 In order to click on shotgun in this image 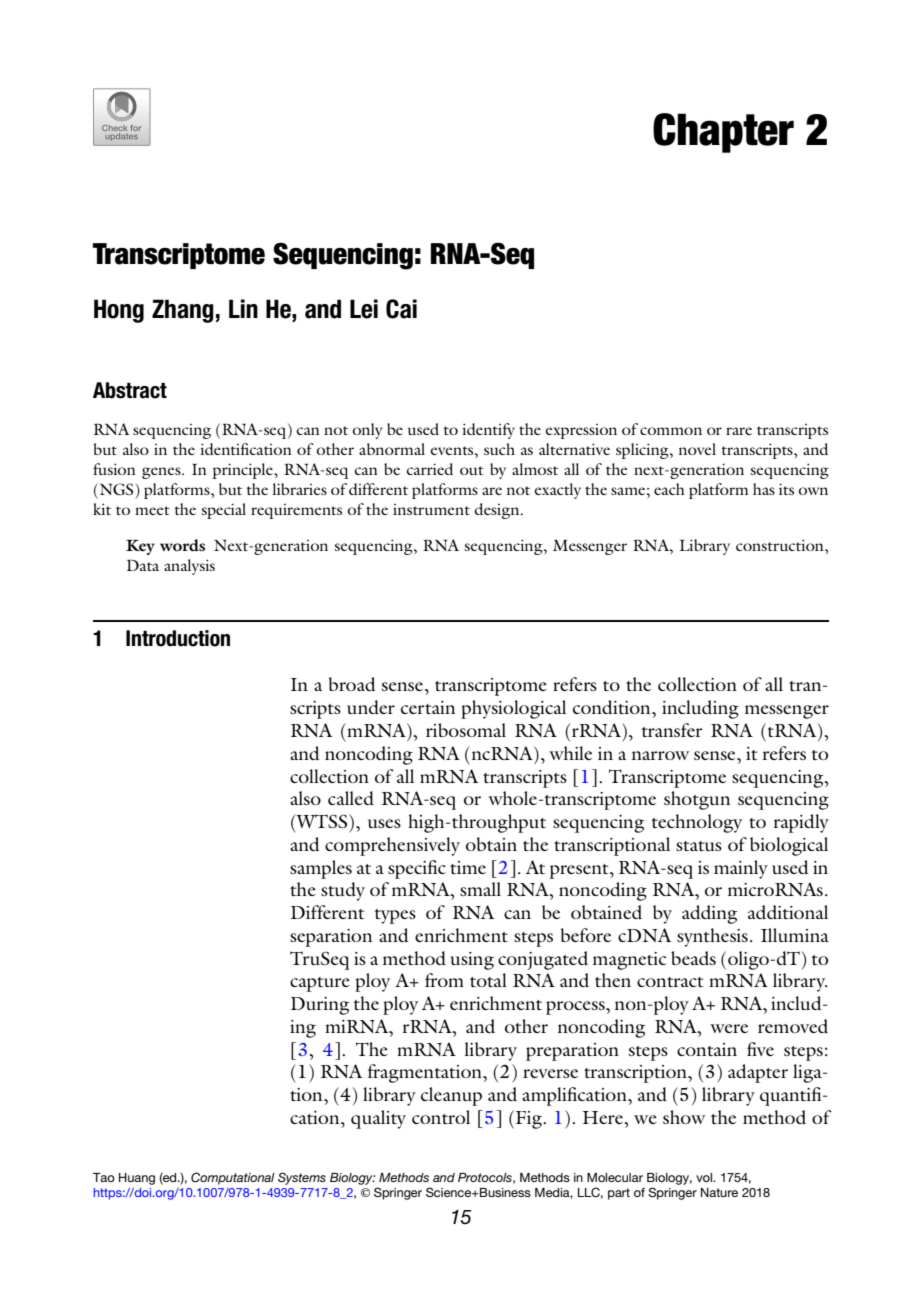, I will do `click(697, 800)`.
